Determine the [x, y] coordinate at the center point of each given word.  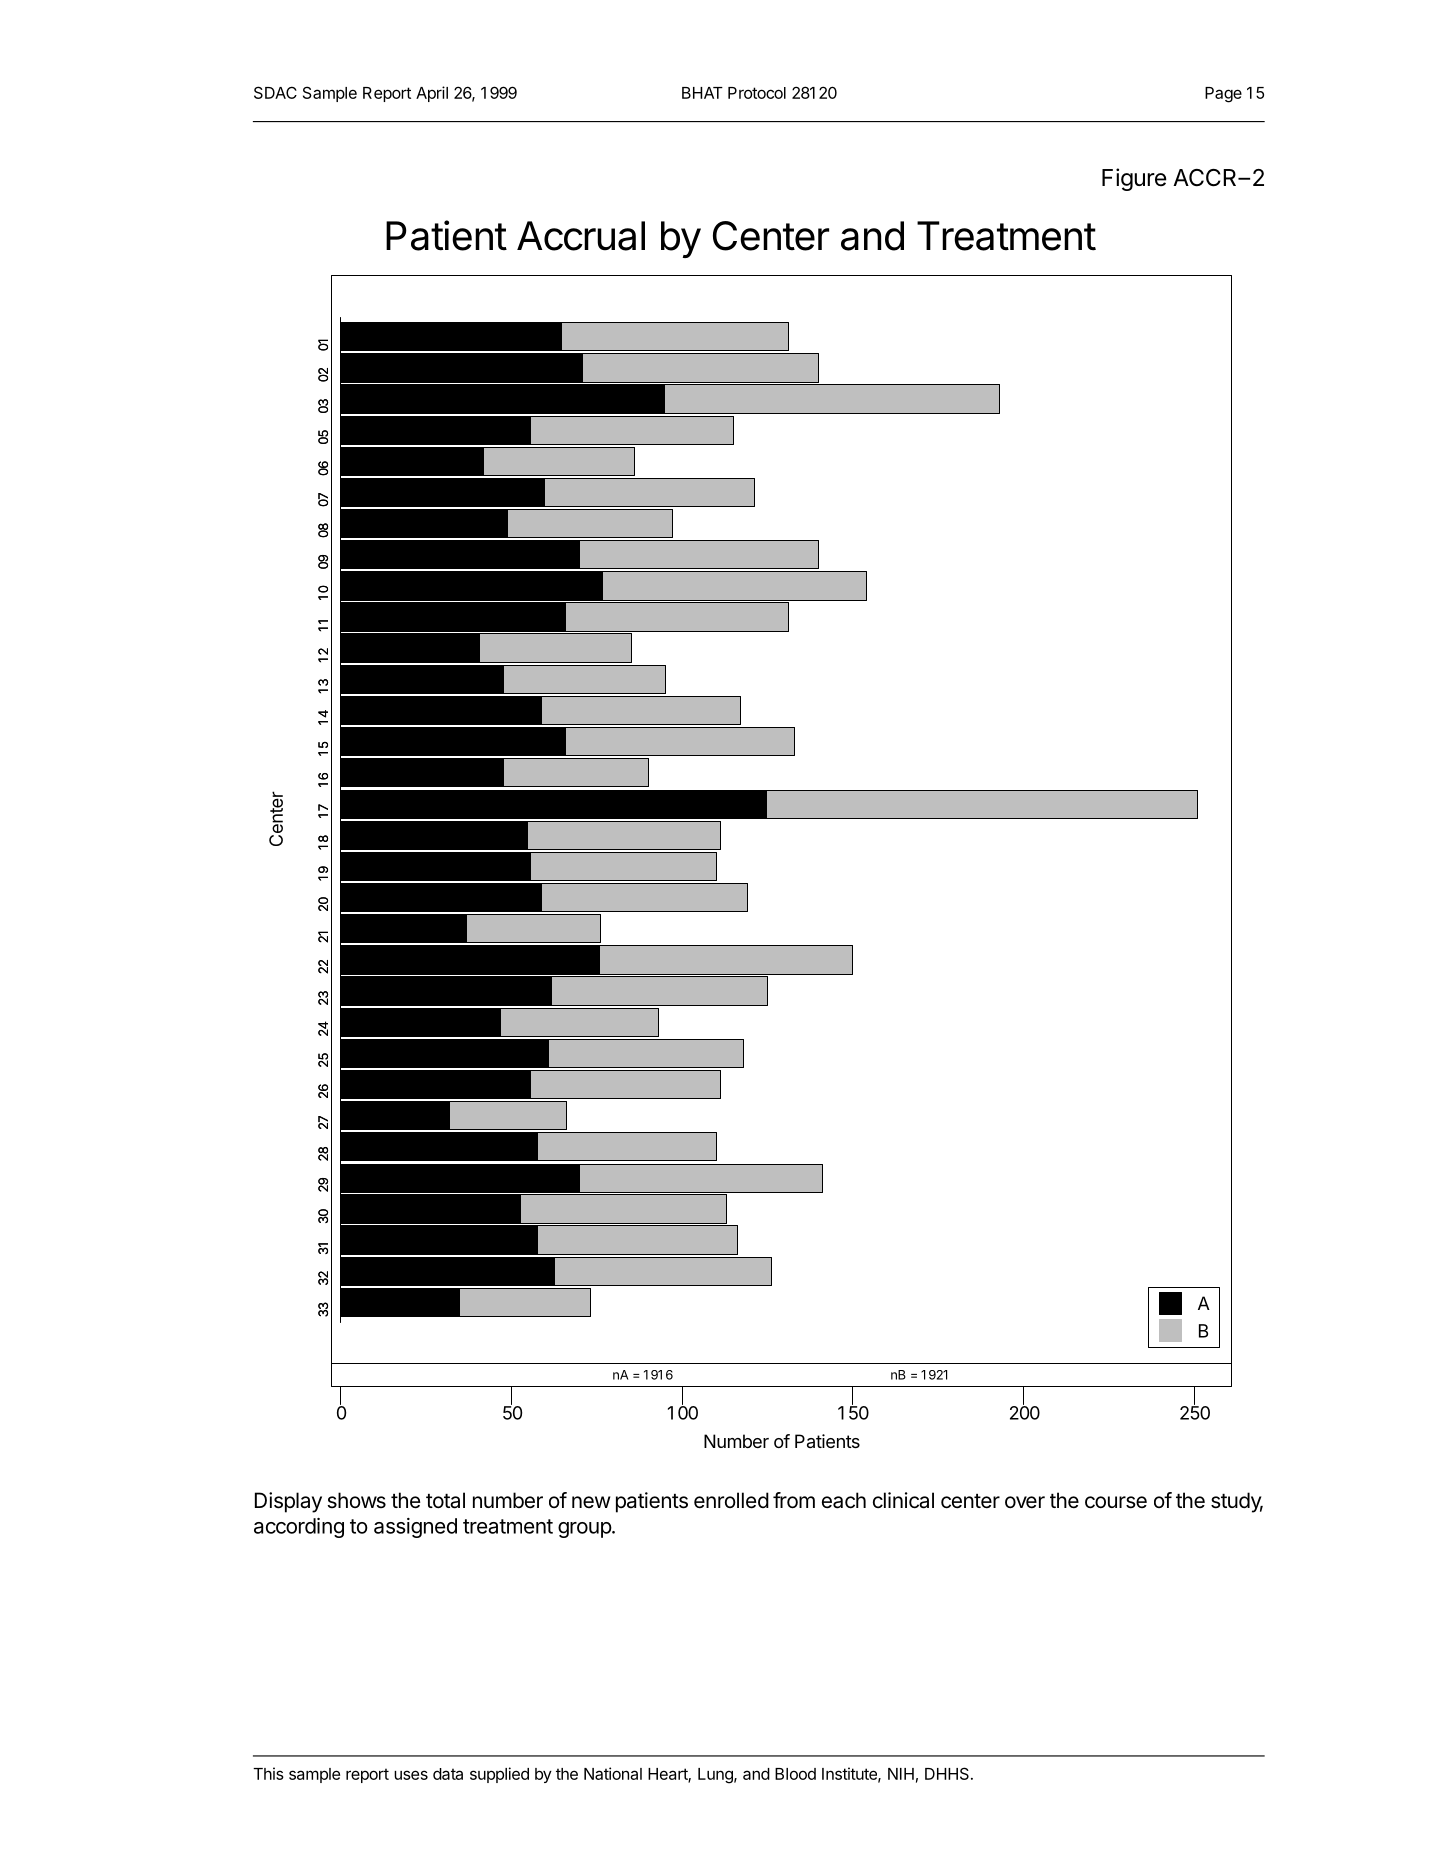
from [794, 1500]
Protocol [757, 93]
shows [356, 1500]
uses [411, 1775]
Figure [1134, 179]
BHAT [702, 93]
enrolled [731, 1500]
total [445, 1500]
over [1025, 1502]
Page [1223, 95]
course [1116, 1502]
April [432, 94]
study [1237, 1502]
